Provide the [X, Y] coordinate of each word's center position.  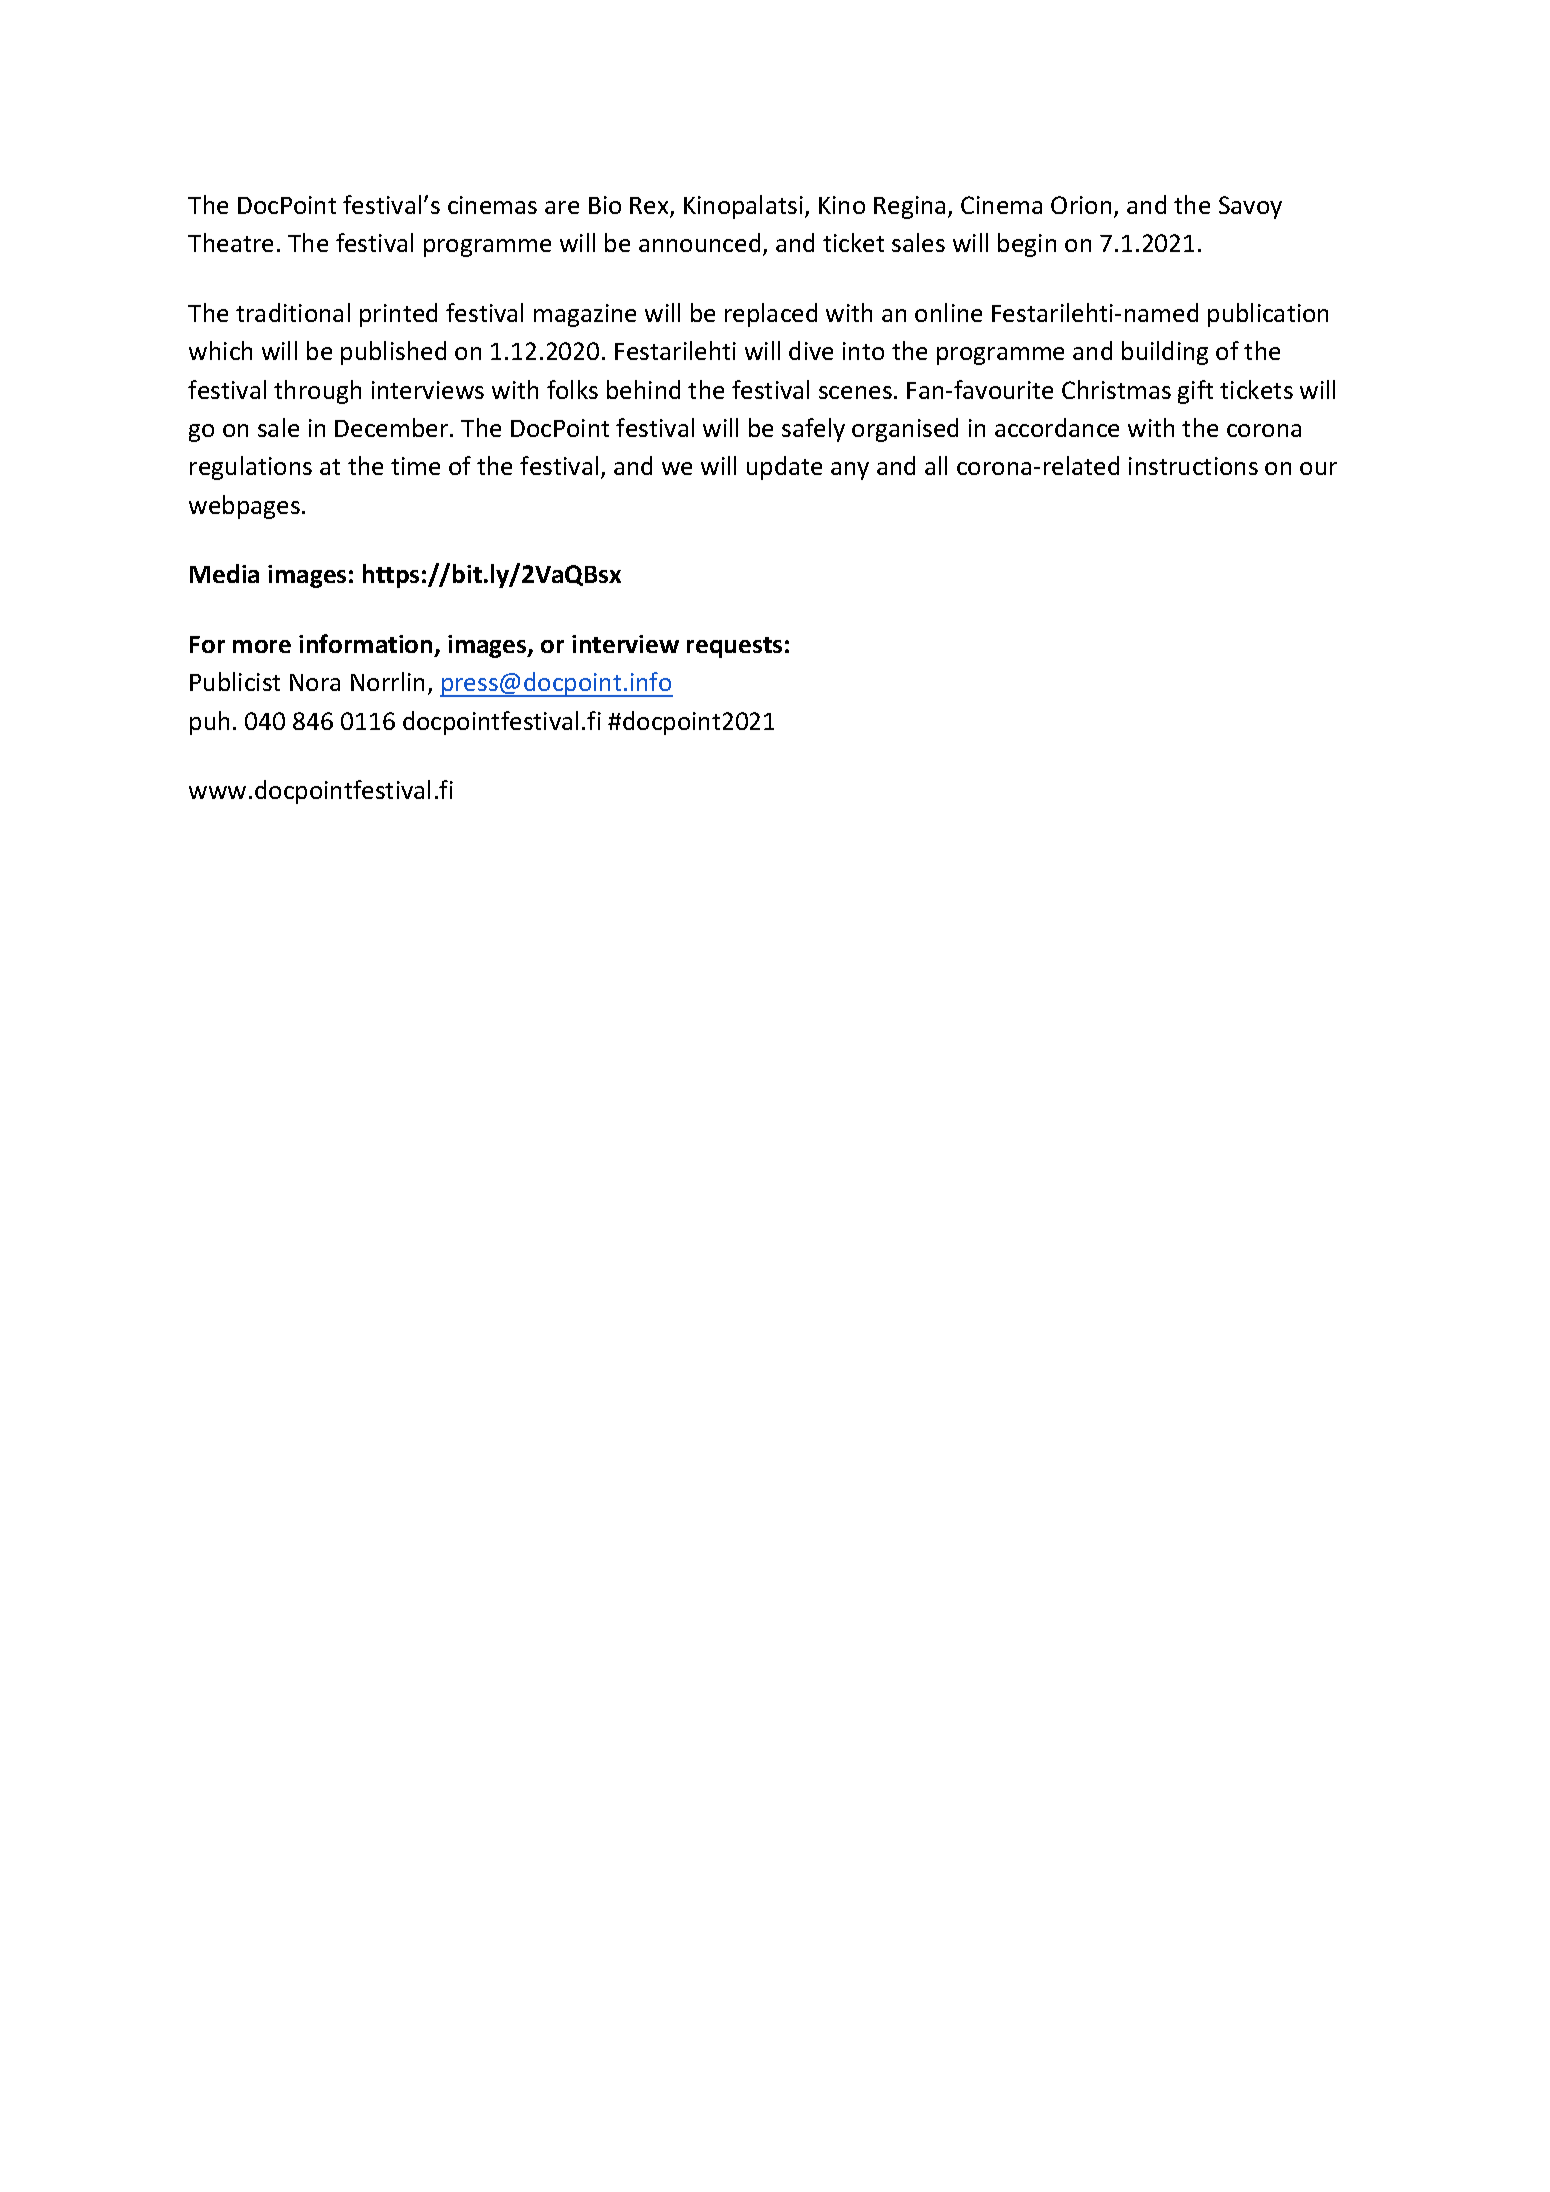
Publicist [235, 681]
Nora [315, 682]
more [262, 646]
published [393, 353]
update [784, 468]
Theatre [230, 242]
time [415, 466]
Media [224, 573]
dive [811, 350]
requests [734, 647]
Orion [1081, 205]
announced [699, 242]
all [936, 465]
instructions [1193, 466]
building [1165, 353]
